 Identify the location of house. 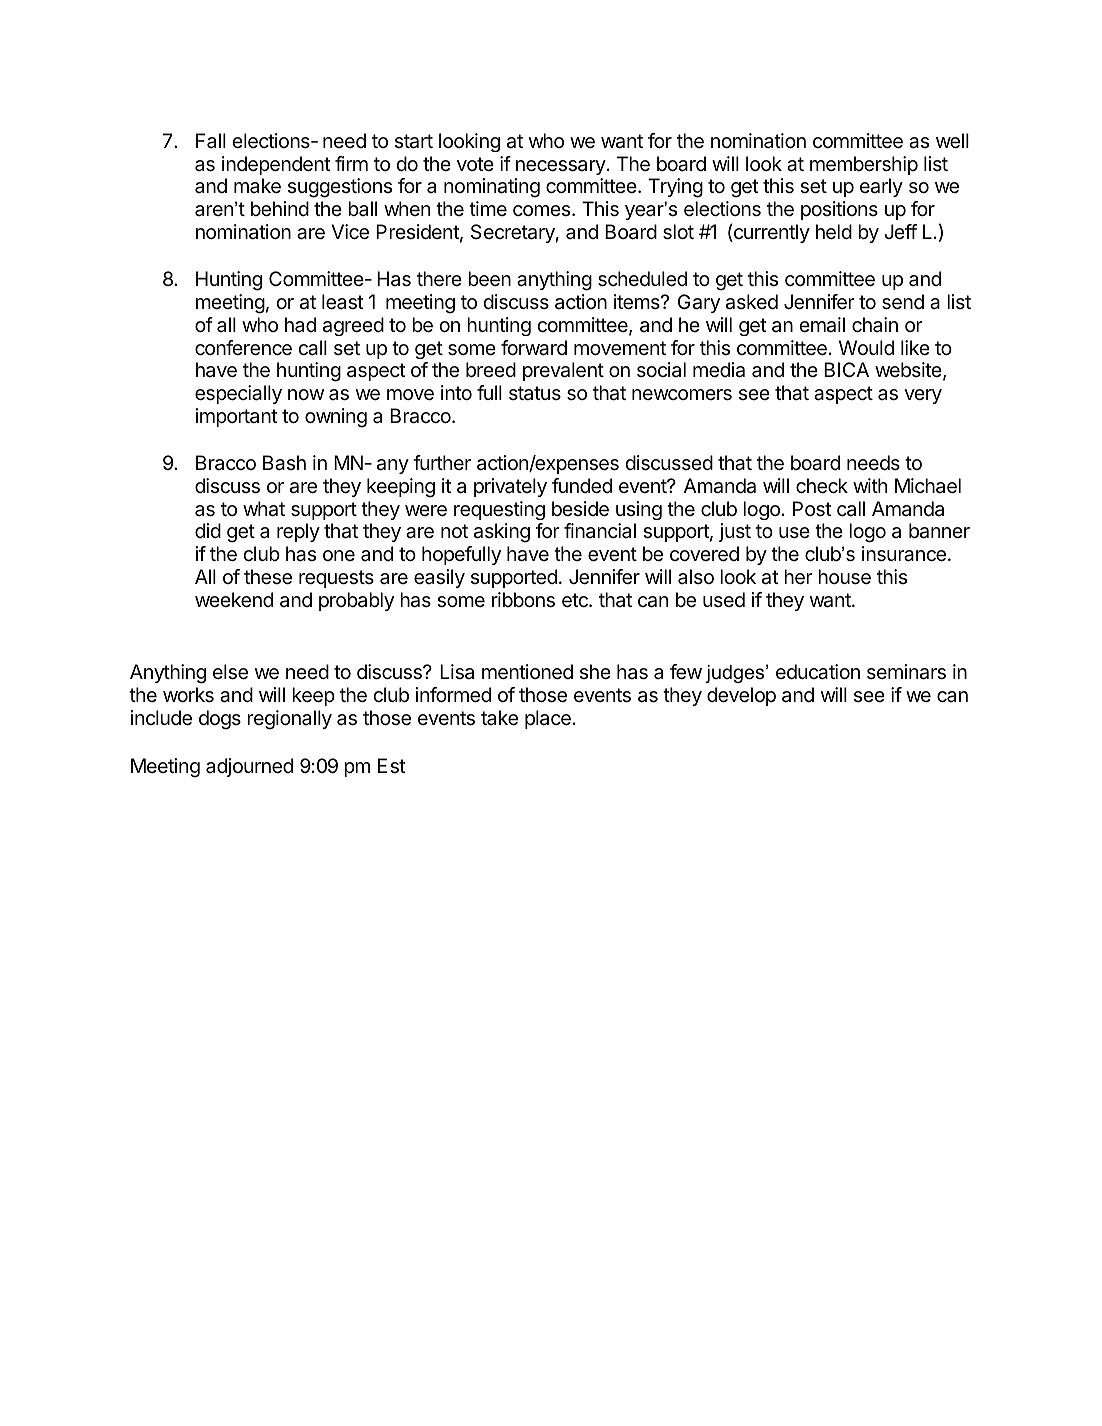
(844, 577).
